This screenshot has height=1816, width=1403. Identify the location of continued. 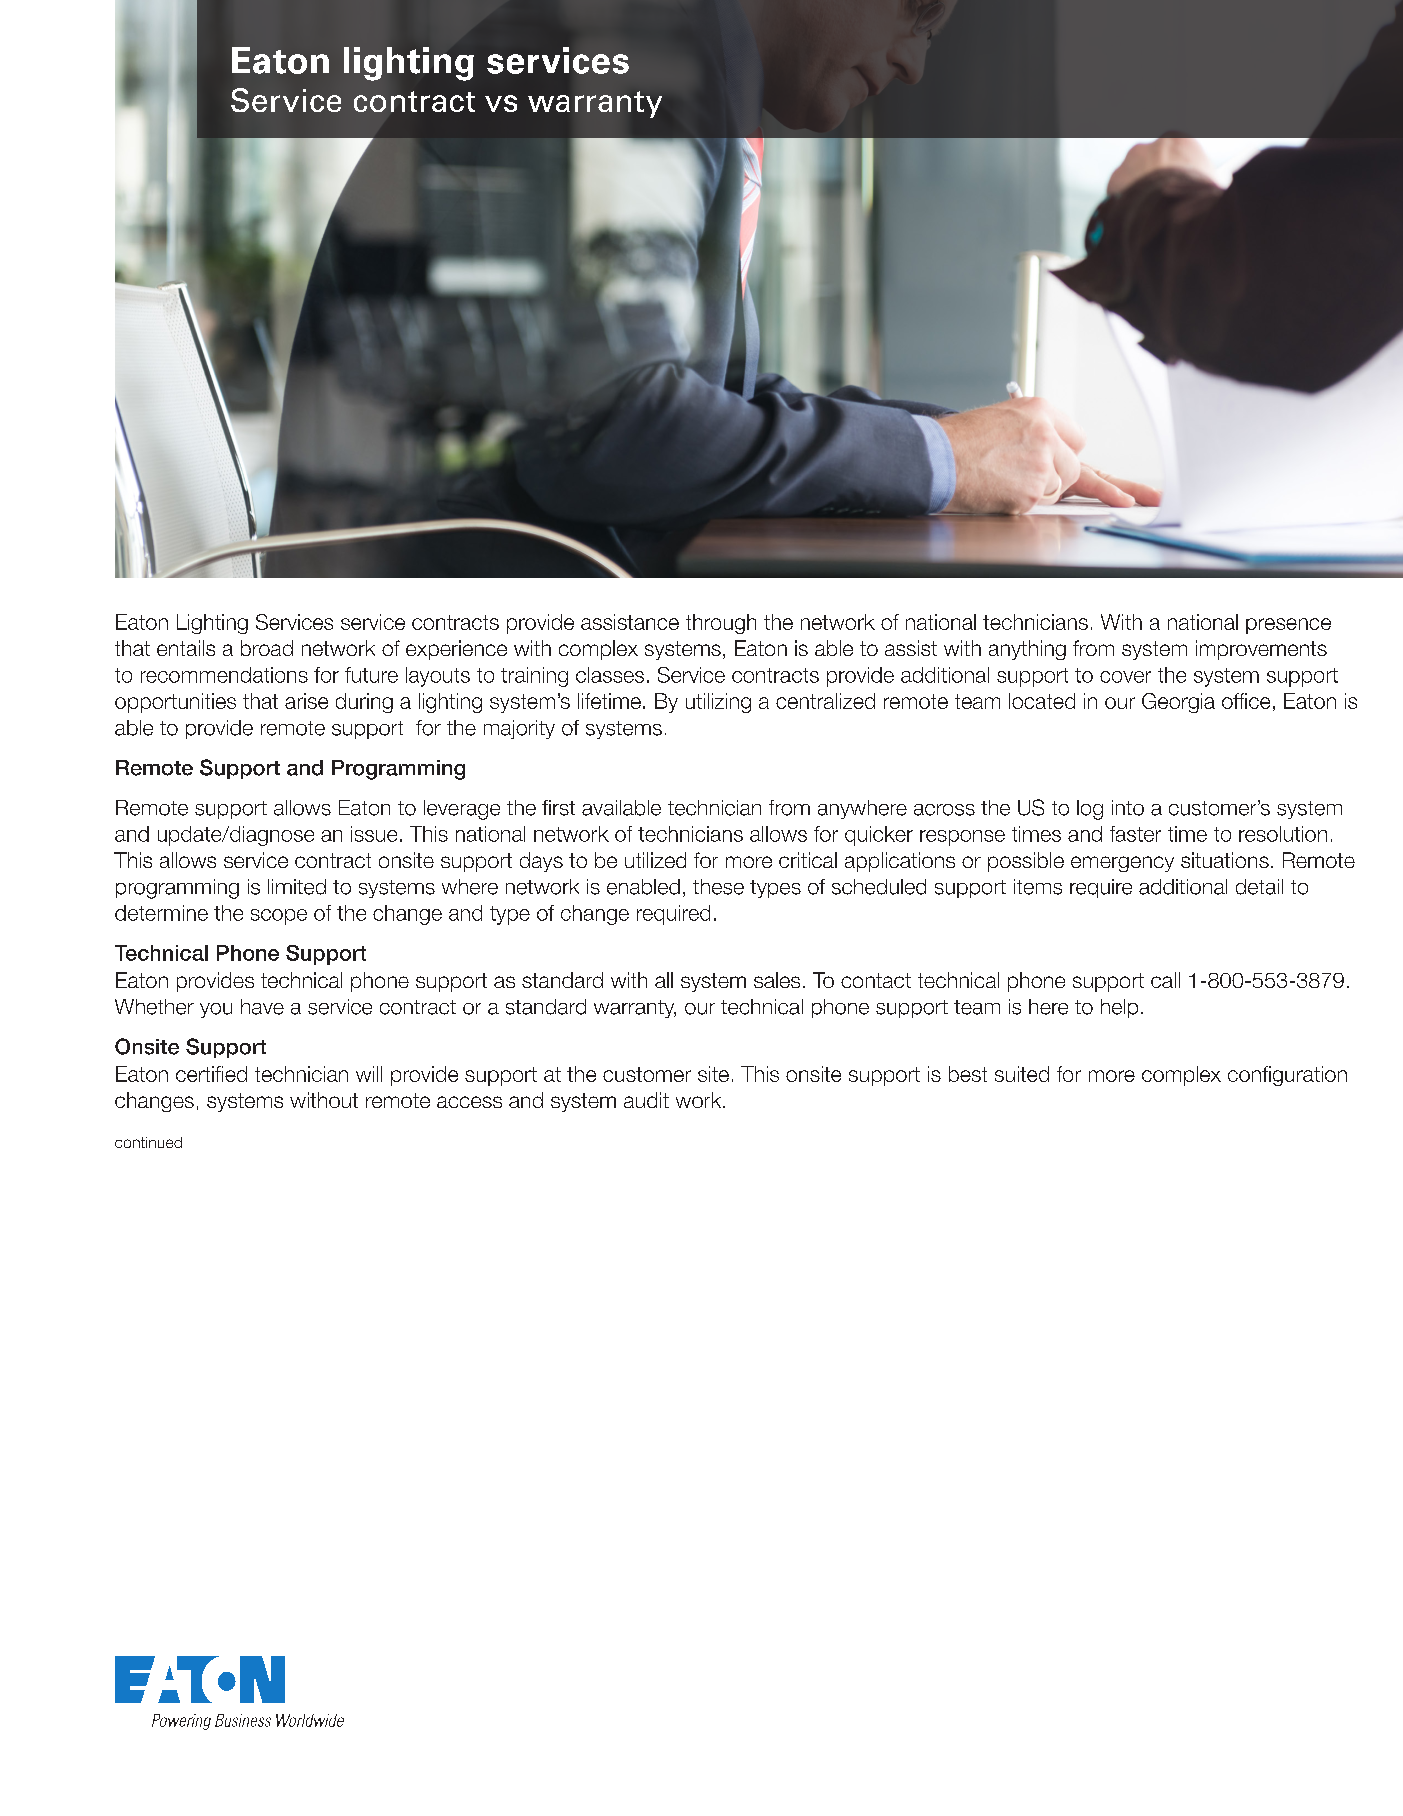
(148, 1142).
